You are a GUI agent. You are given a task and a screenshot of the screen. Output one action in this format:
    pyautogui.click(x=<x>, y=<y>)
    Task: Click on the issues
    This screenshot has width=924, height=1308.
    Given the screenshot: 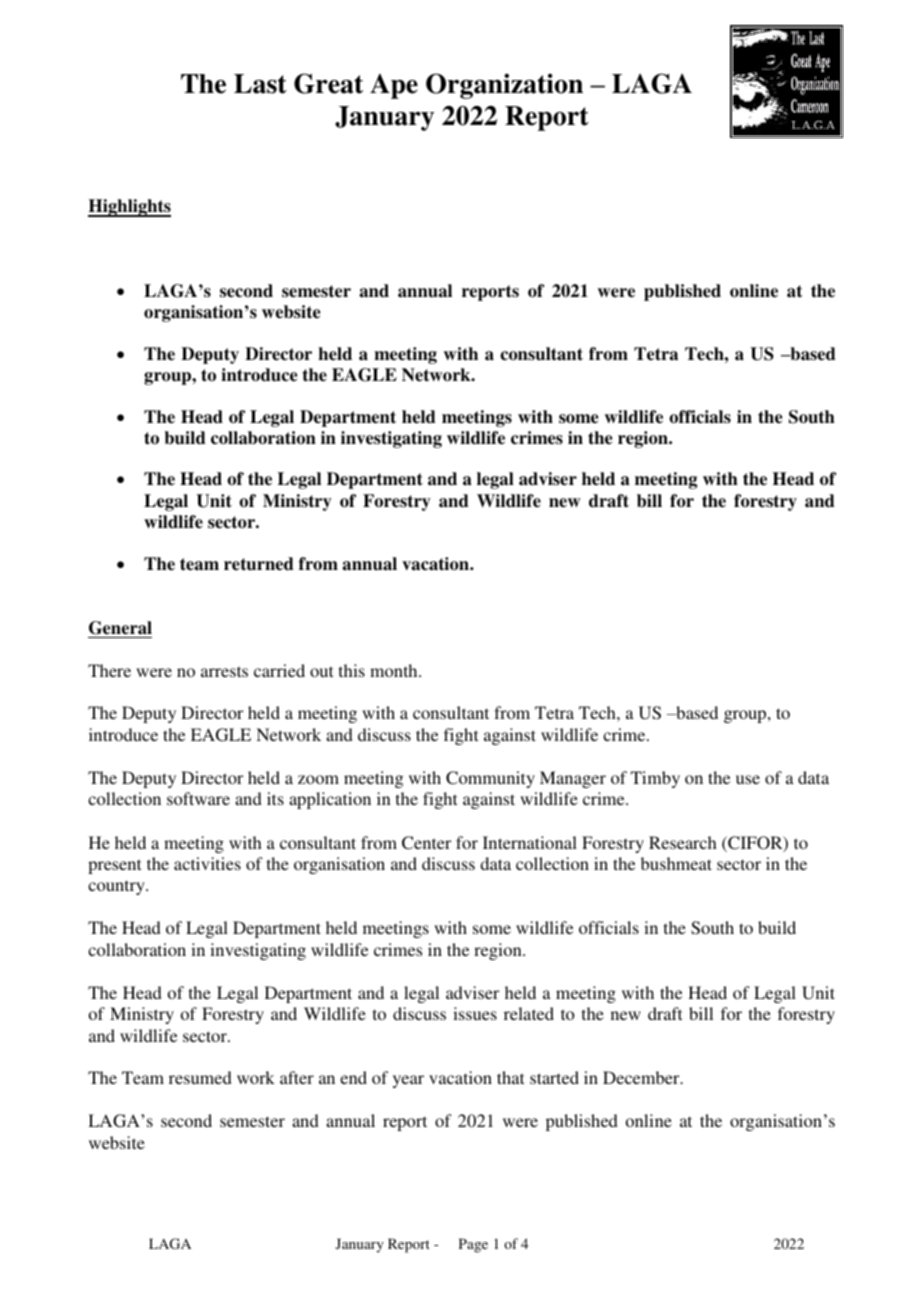 What is the action you would take?
    pyautogui.click(x=475, y=1013)
